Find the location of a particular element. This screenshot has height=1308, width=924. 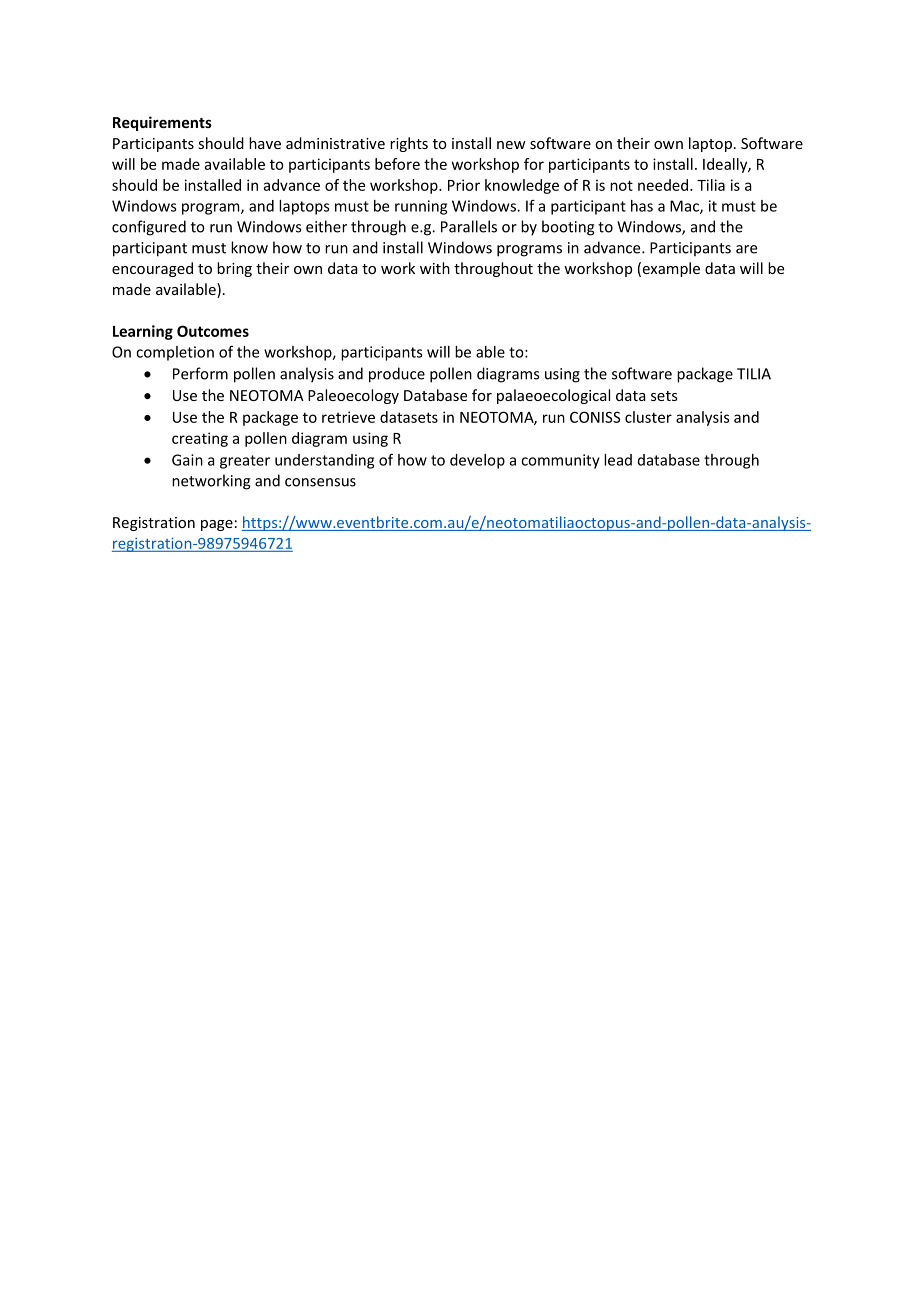

cluster is located at coordinates (648, 417).
